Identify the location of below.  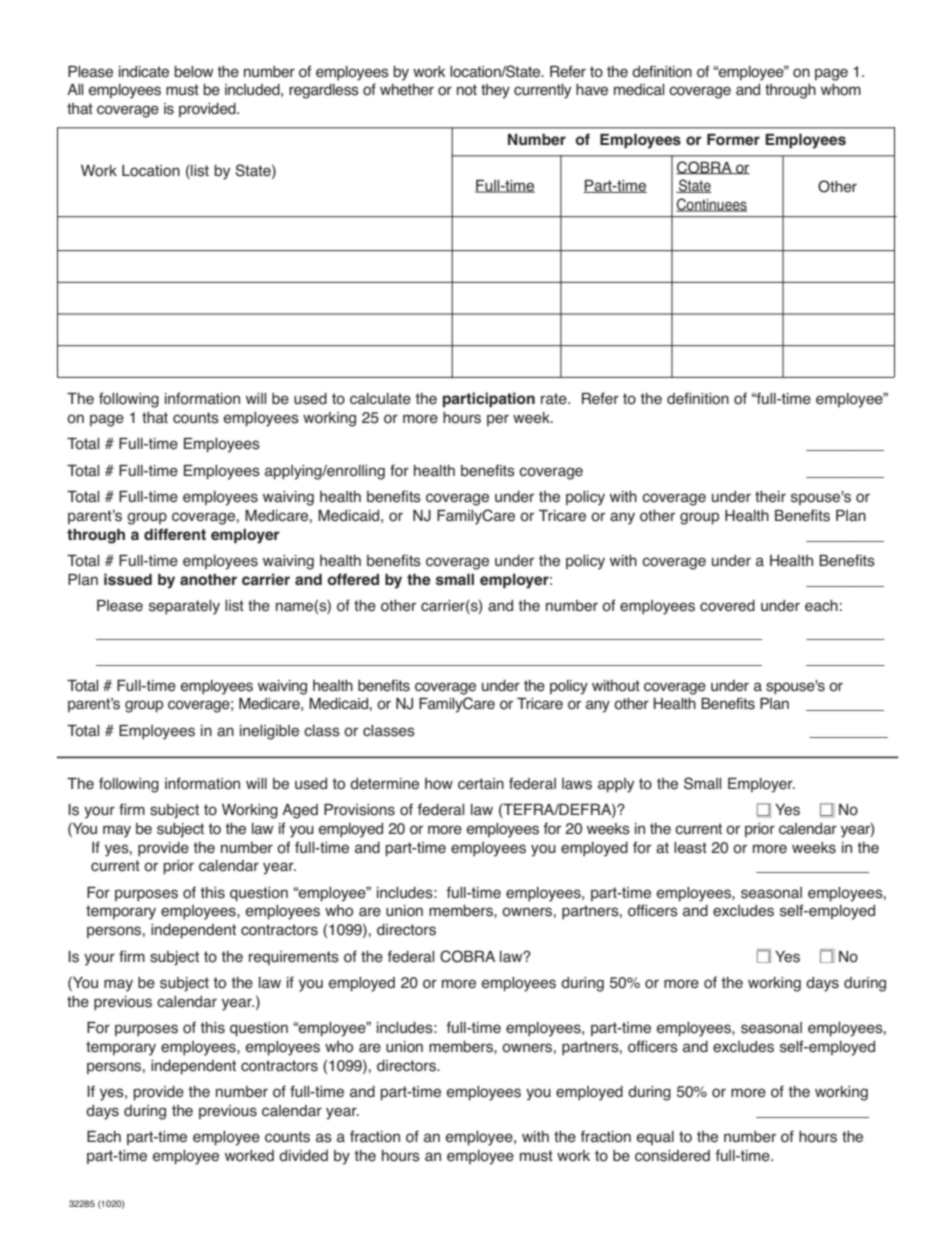
(193, 72).
